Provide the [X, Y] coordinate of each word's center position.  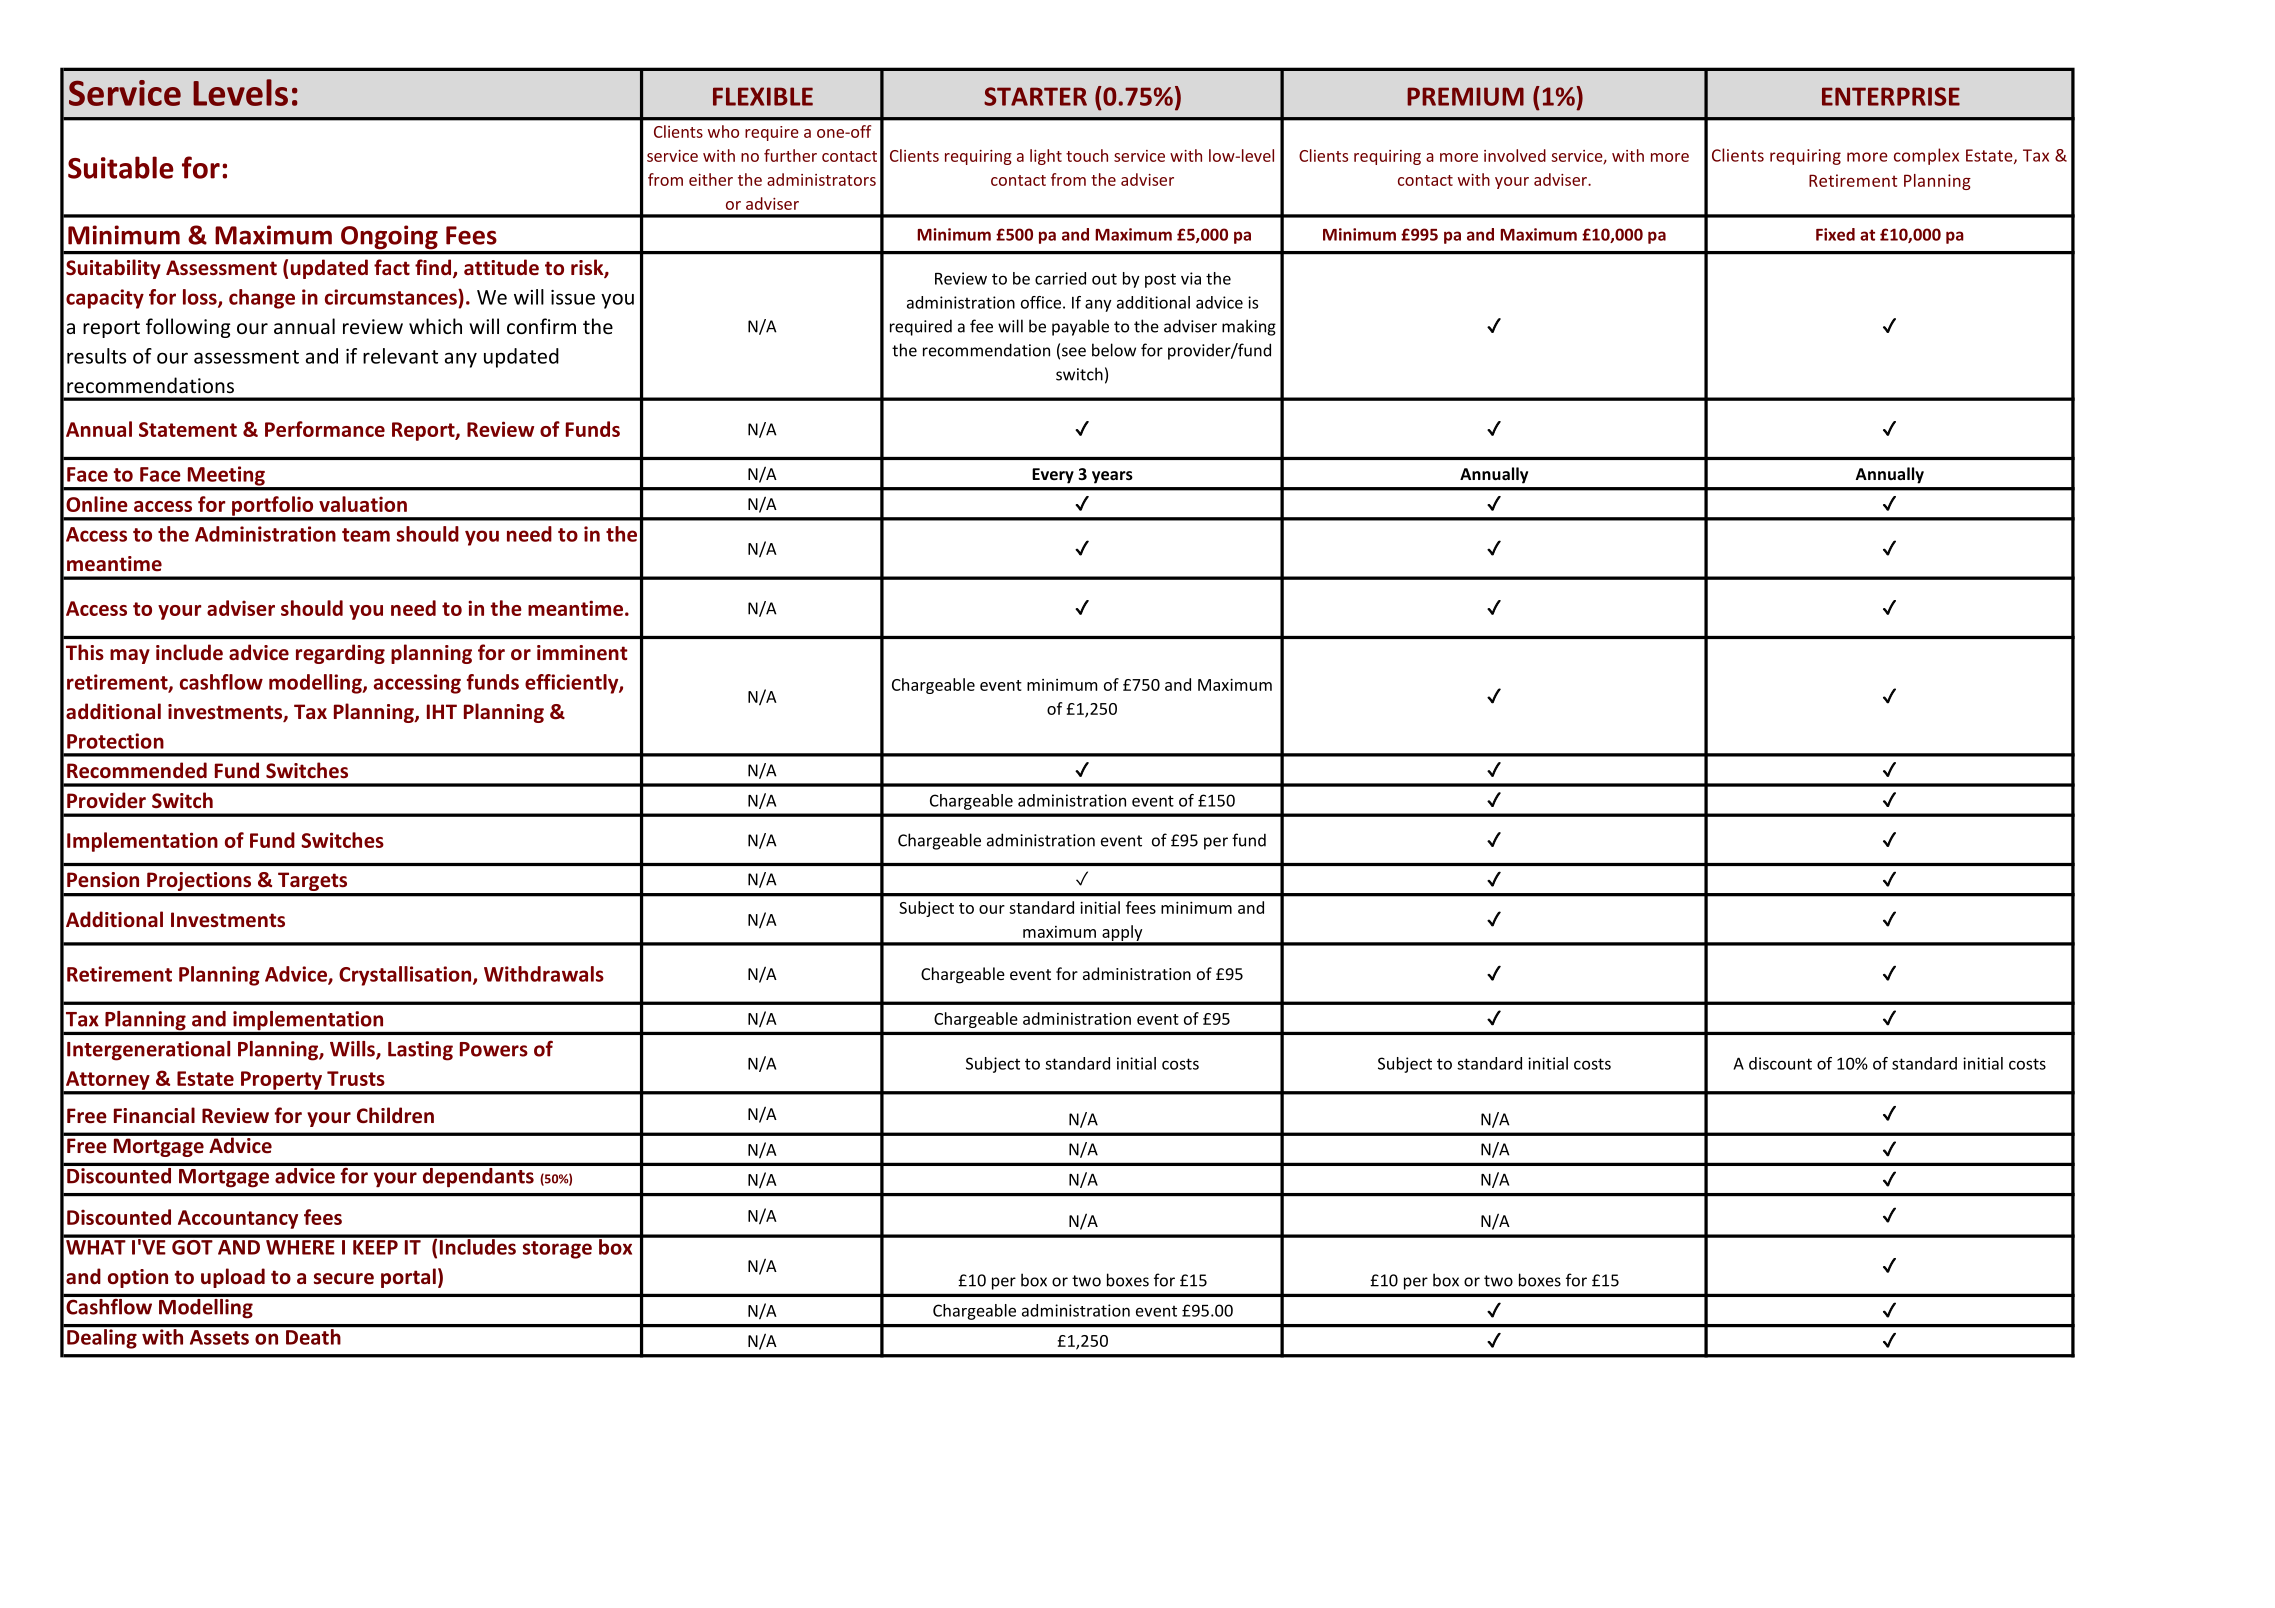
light [1046, 157]
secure [344, 1279]
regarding [340, 654]
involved [1515, 155]
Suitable [121, 167]
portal [408, 1278]
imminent [582, 653]
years [1112, 477]
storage [557, 1250]
